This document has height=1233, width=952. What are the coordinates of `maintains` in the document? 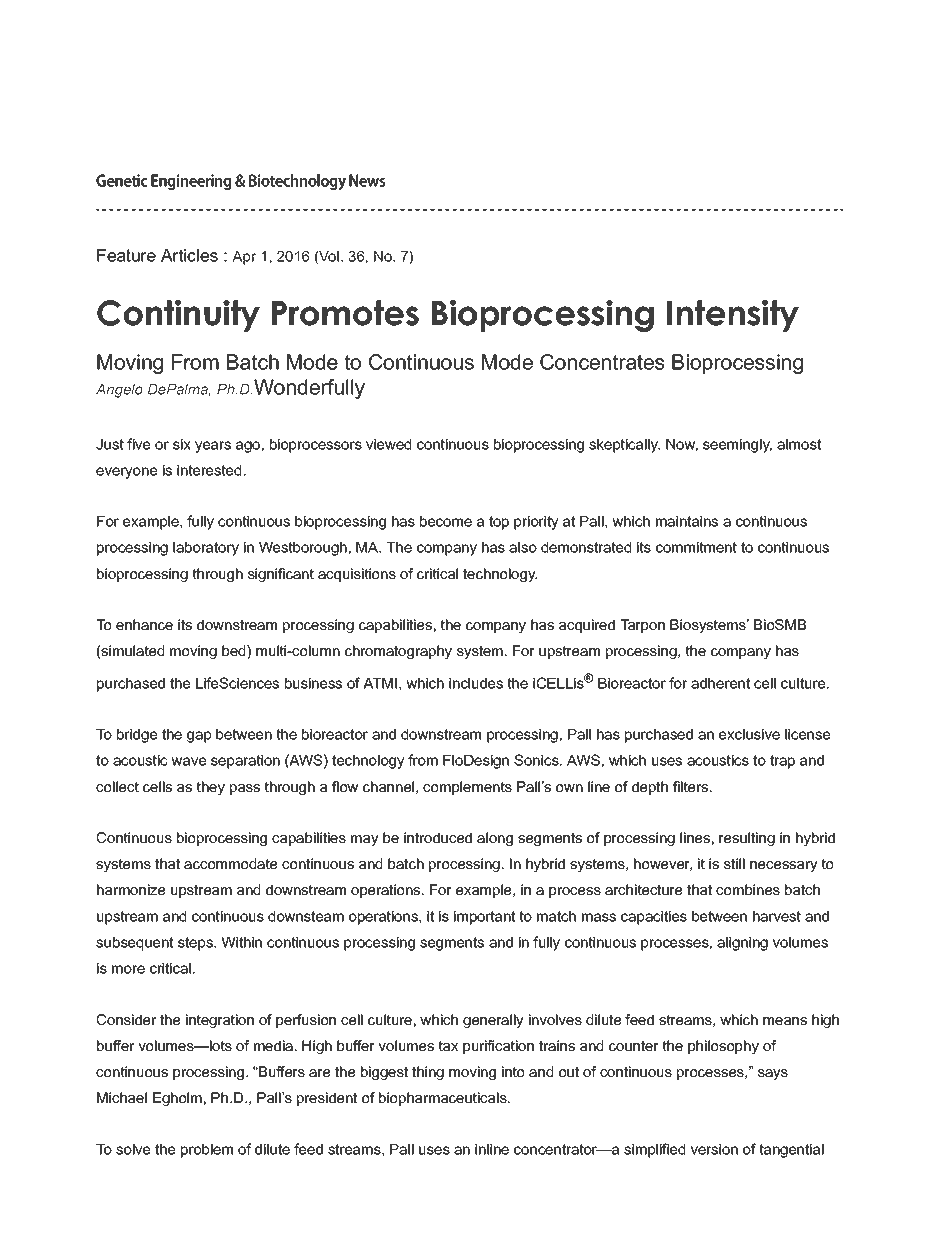 It's located at (687, 521).
